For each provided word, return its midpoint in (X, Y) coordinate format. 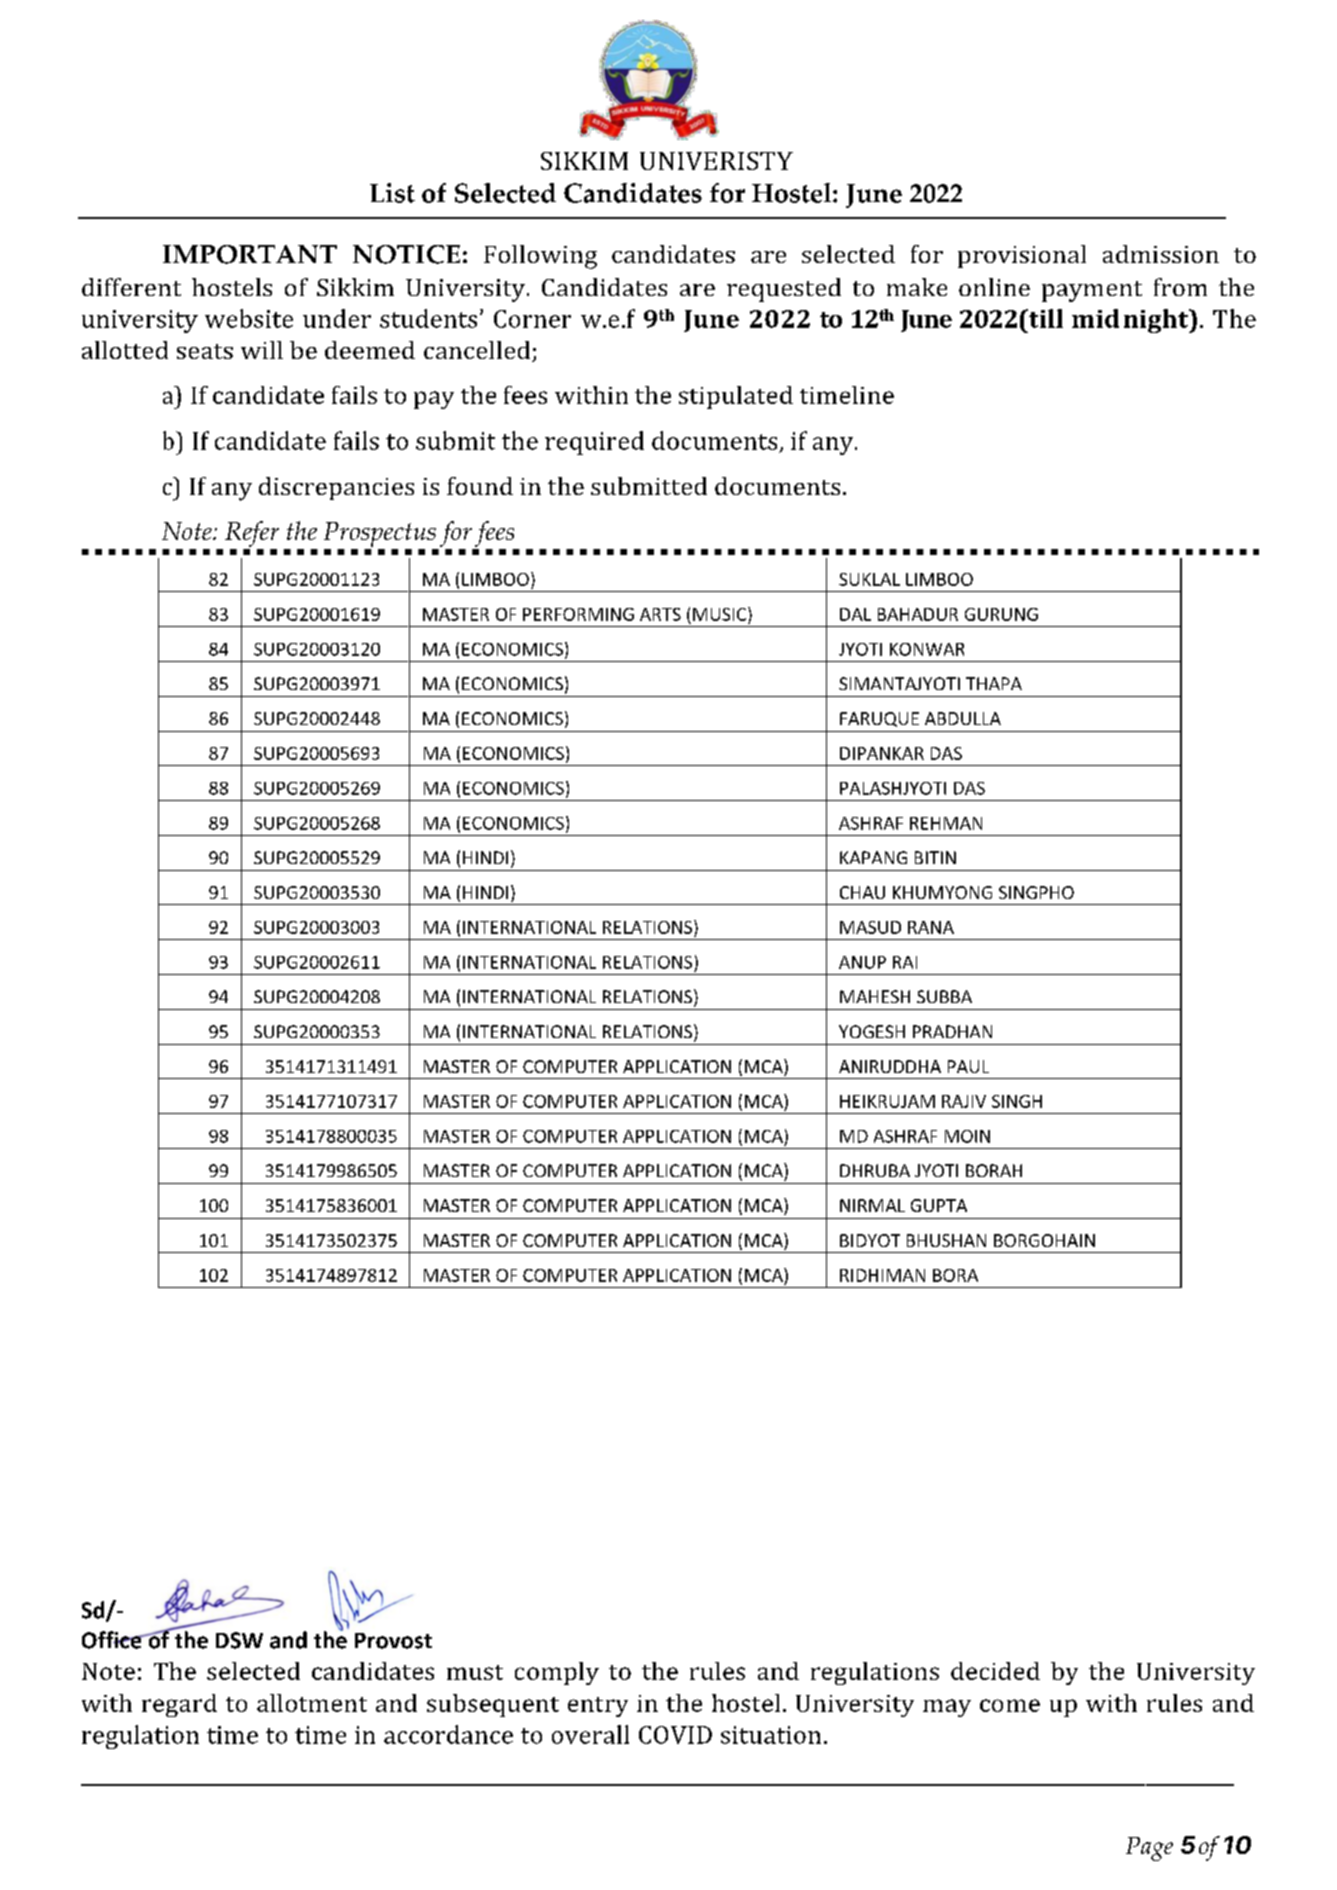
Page (1149, 1849)
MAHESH (875, 996)
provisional (1022, 256)
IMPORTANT (250, 254)
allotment (312, 1703)
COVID (675, 1735)
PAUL (968, 1066)
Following (540, 257)
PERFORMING (578, 614)
